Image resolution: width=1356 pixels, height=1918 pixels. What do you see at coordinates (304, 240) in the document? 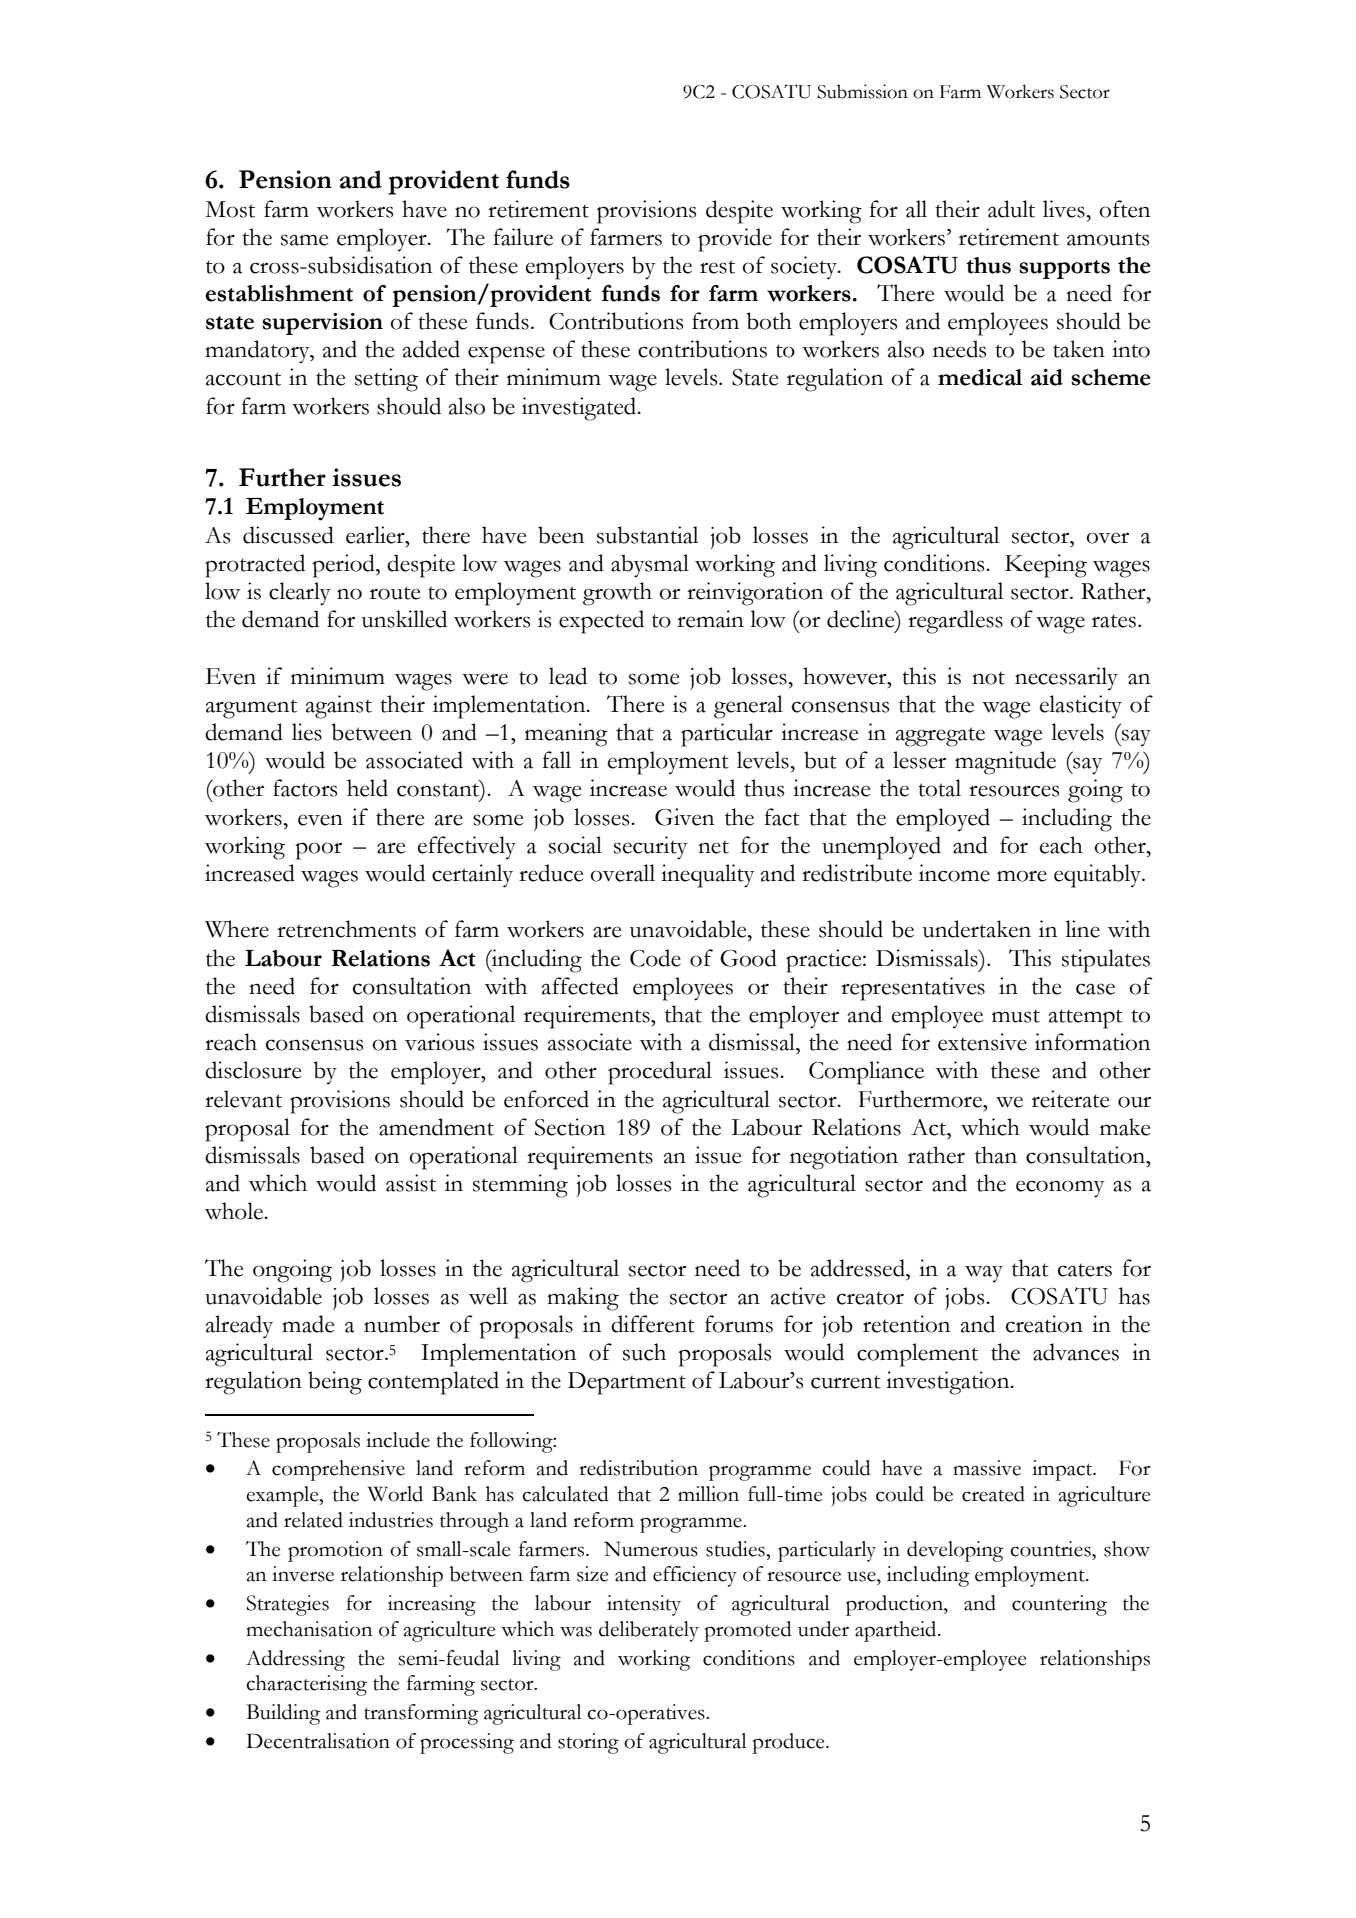
I see `same` at bounding box center [304, 240].
